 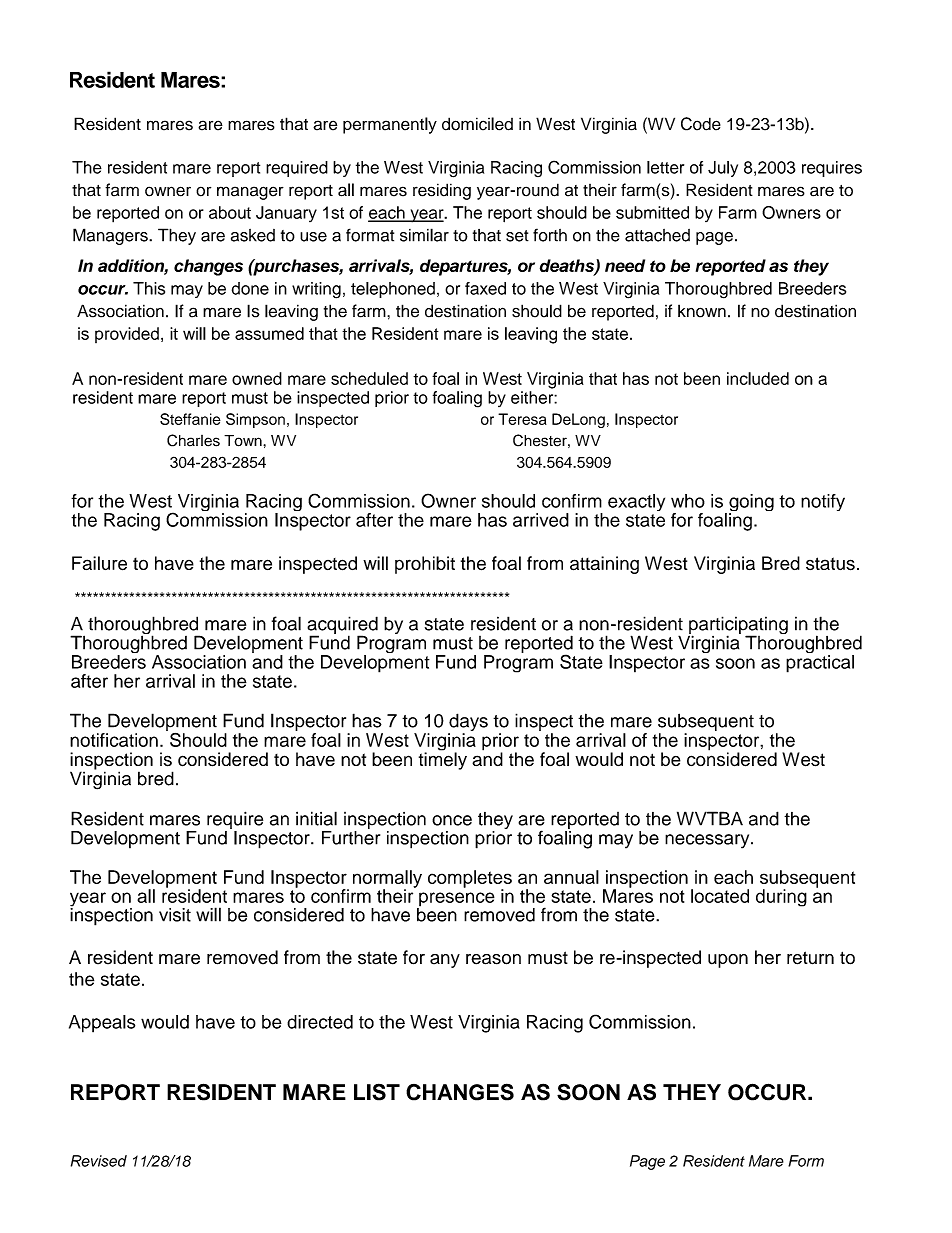 I want to click on arrived, so click(x=541, y=520).
